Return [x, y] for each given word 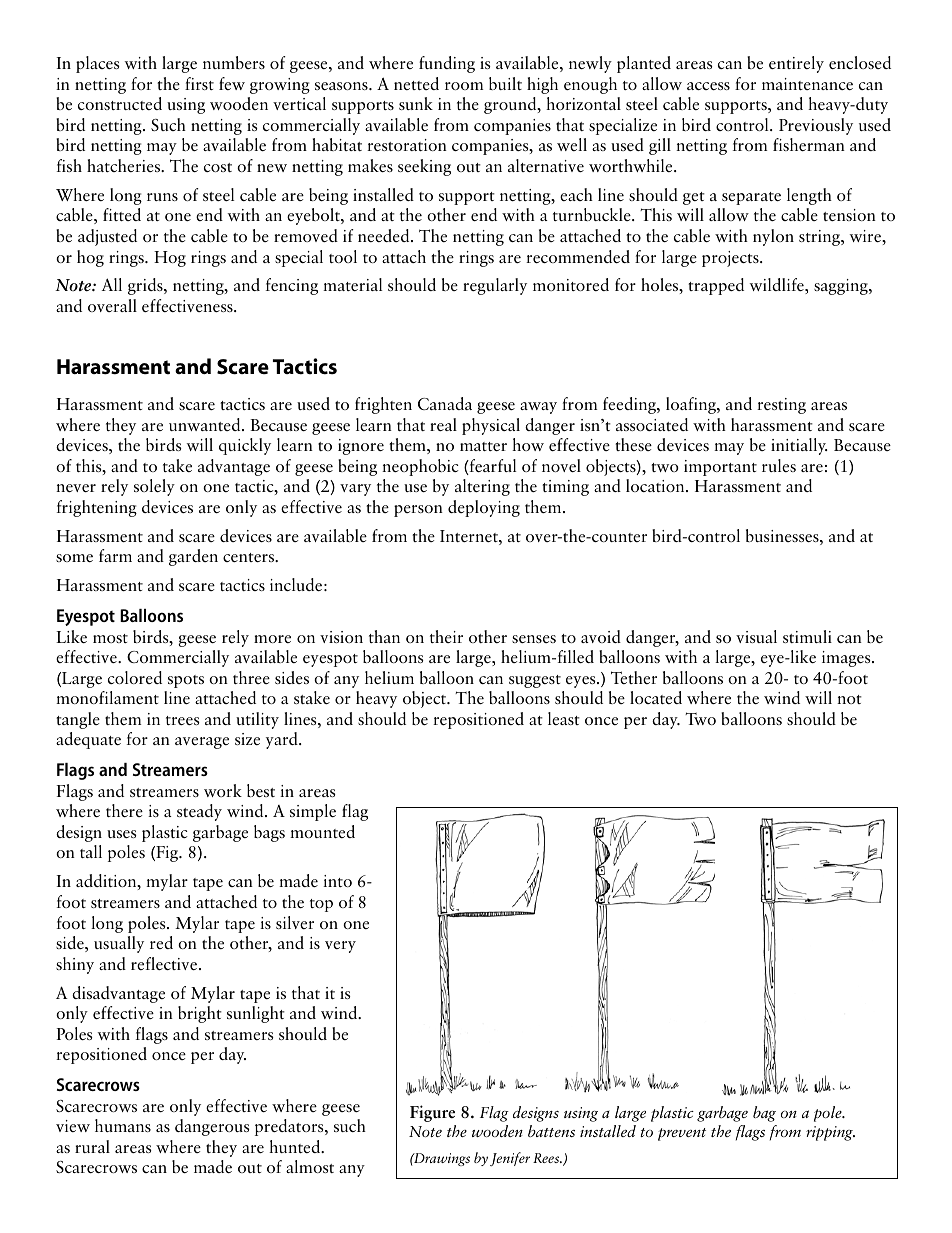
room [464, 86]
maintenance [807, 84]
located [656, 697]
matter [483, 446]
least [564, 718]
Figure [432, 1113]
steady [199, 812]
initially [799, 446]
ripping [830, 1133]
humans [123, 1125]
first [199, 83]
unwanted [206, 424]
